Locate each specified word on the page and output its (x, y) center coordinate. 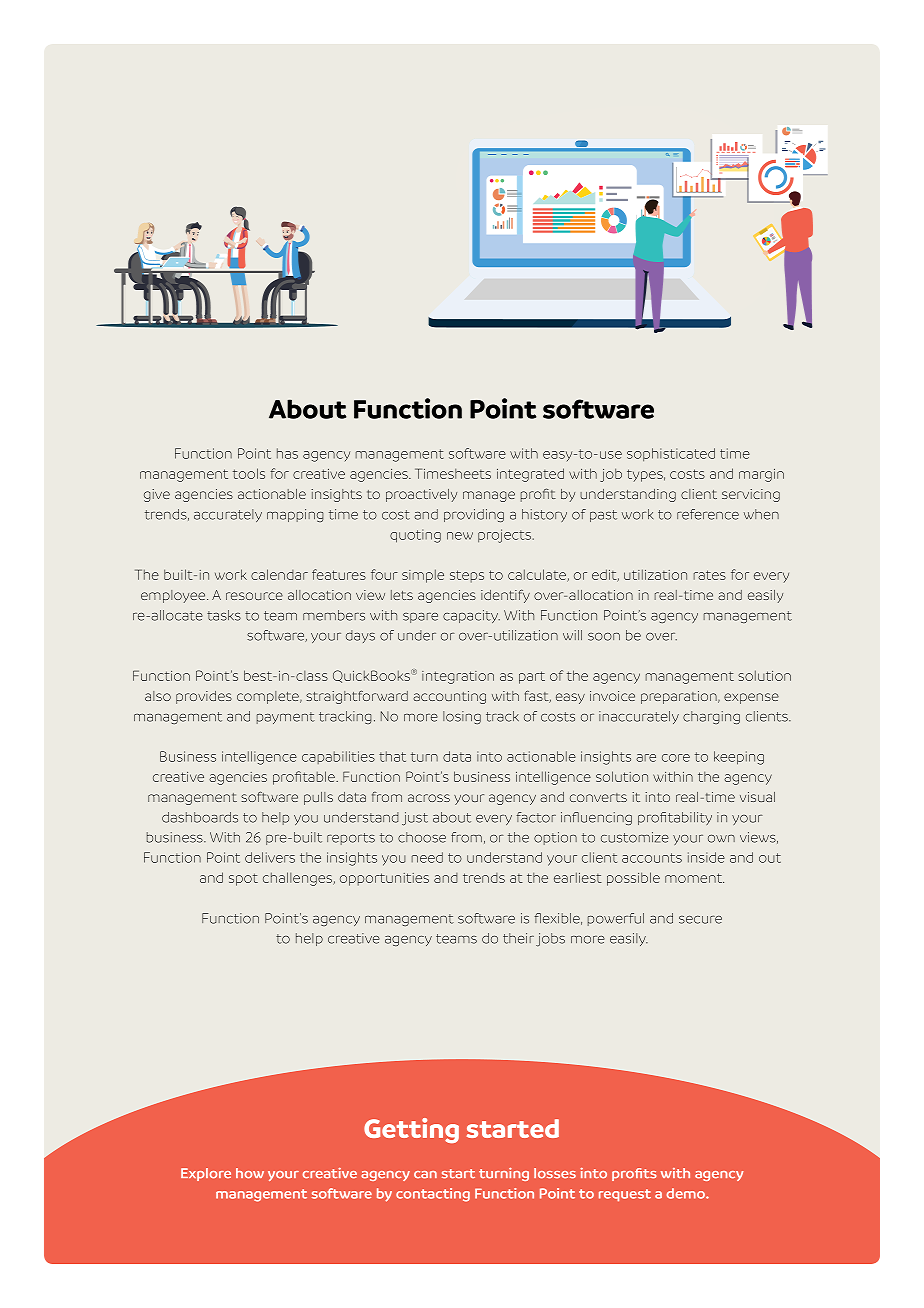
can (425, 1175)
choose (422, 837)
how (250, 1173)
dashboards (200, 817)
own (721, 838)
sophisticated (671, 454)
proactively (421, 495)
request (625, 1195)
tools (249, 473)
